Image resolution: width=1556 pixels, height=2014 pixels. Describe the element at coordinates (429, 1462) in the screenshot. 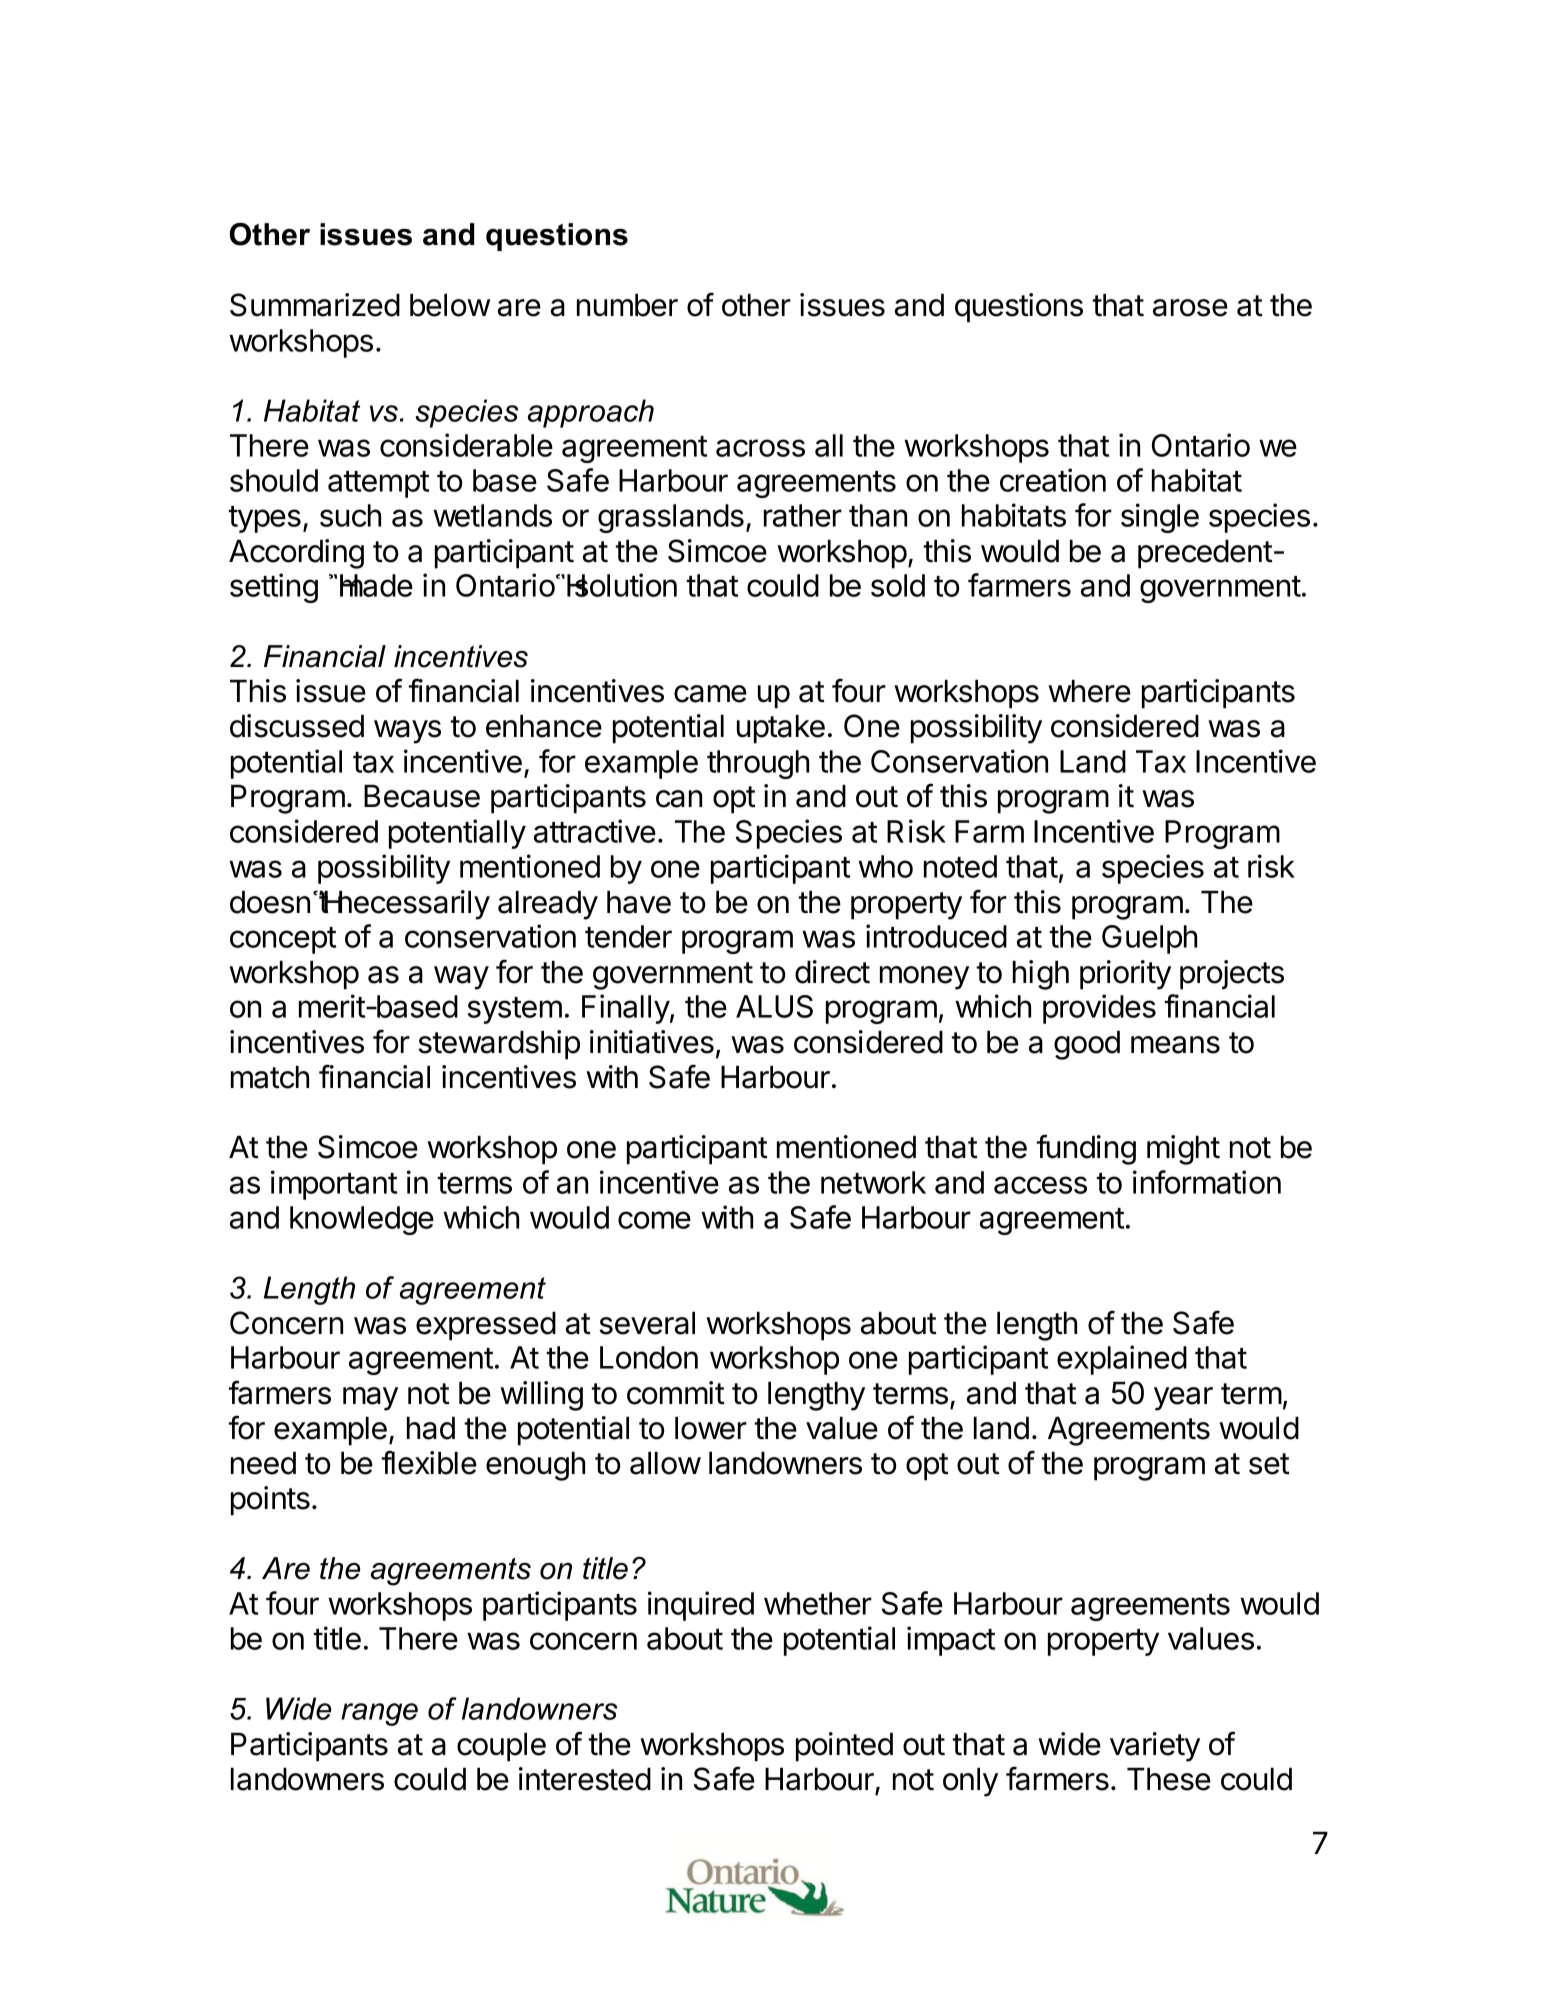

I see `flexible` at that location.
